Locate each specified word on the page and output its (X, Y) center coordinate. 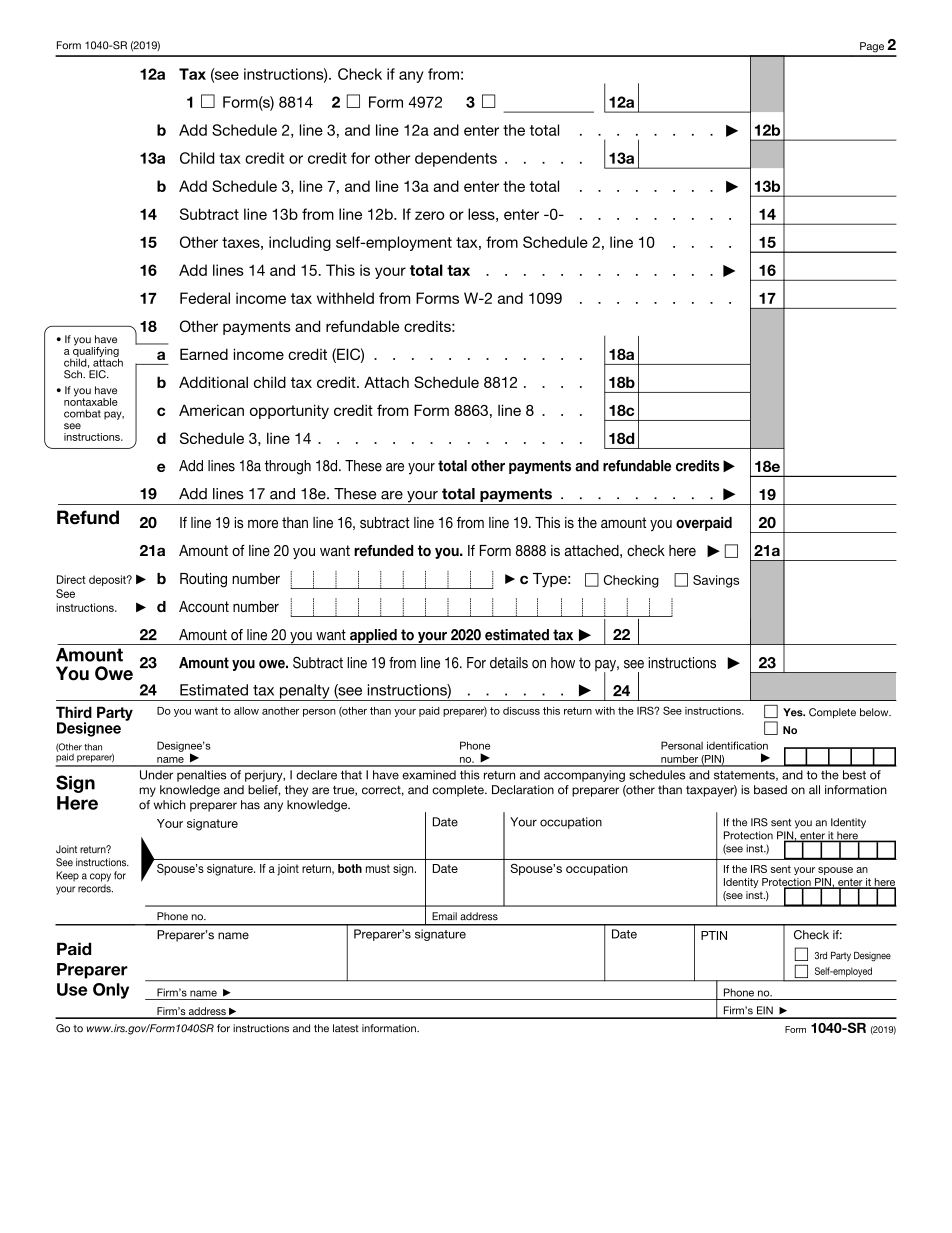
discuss (521, 711)
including (300, 243)
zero (430, 215)
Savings (716, 581)
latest (346, 1028)
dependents (456, 159)
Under (156, 775)
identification (737, 745)
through (288, 467)
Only (111, 991)
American (211, 410)
